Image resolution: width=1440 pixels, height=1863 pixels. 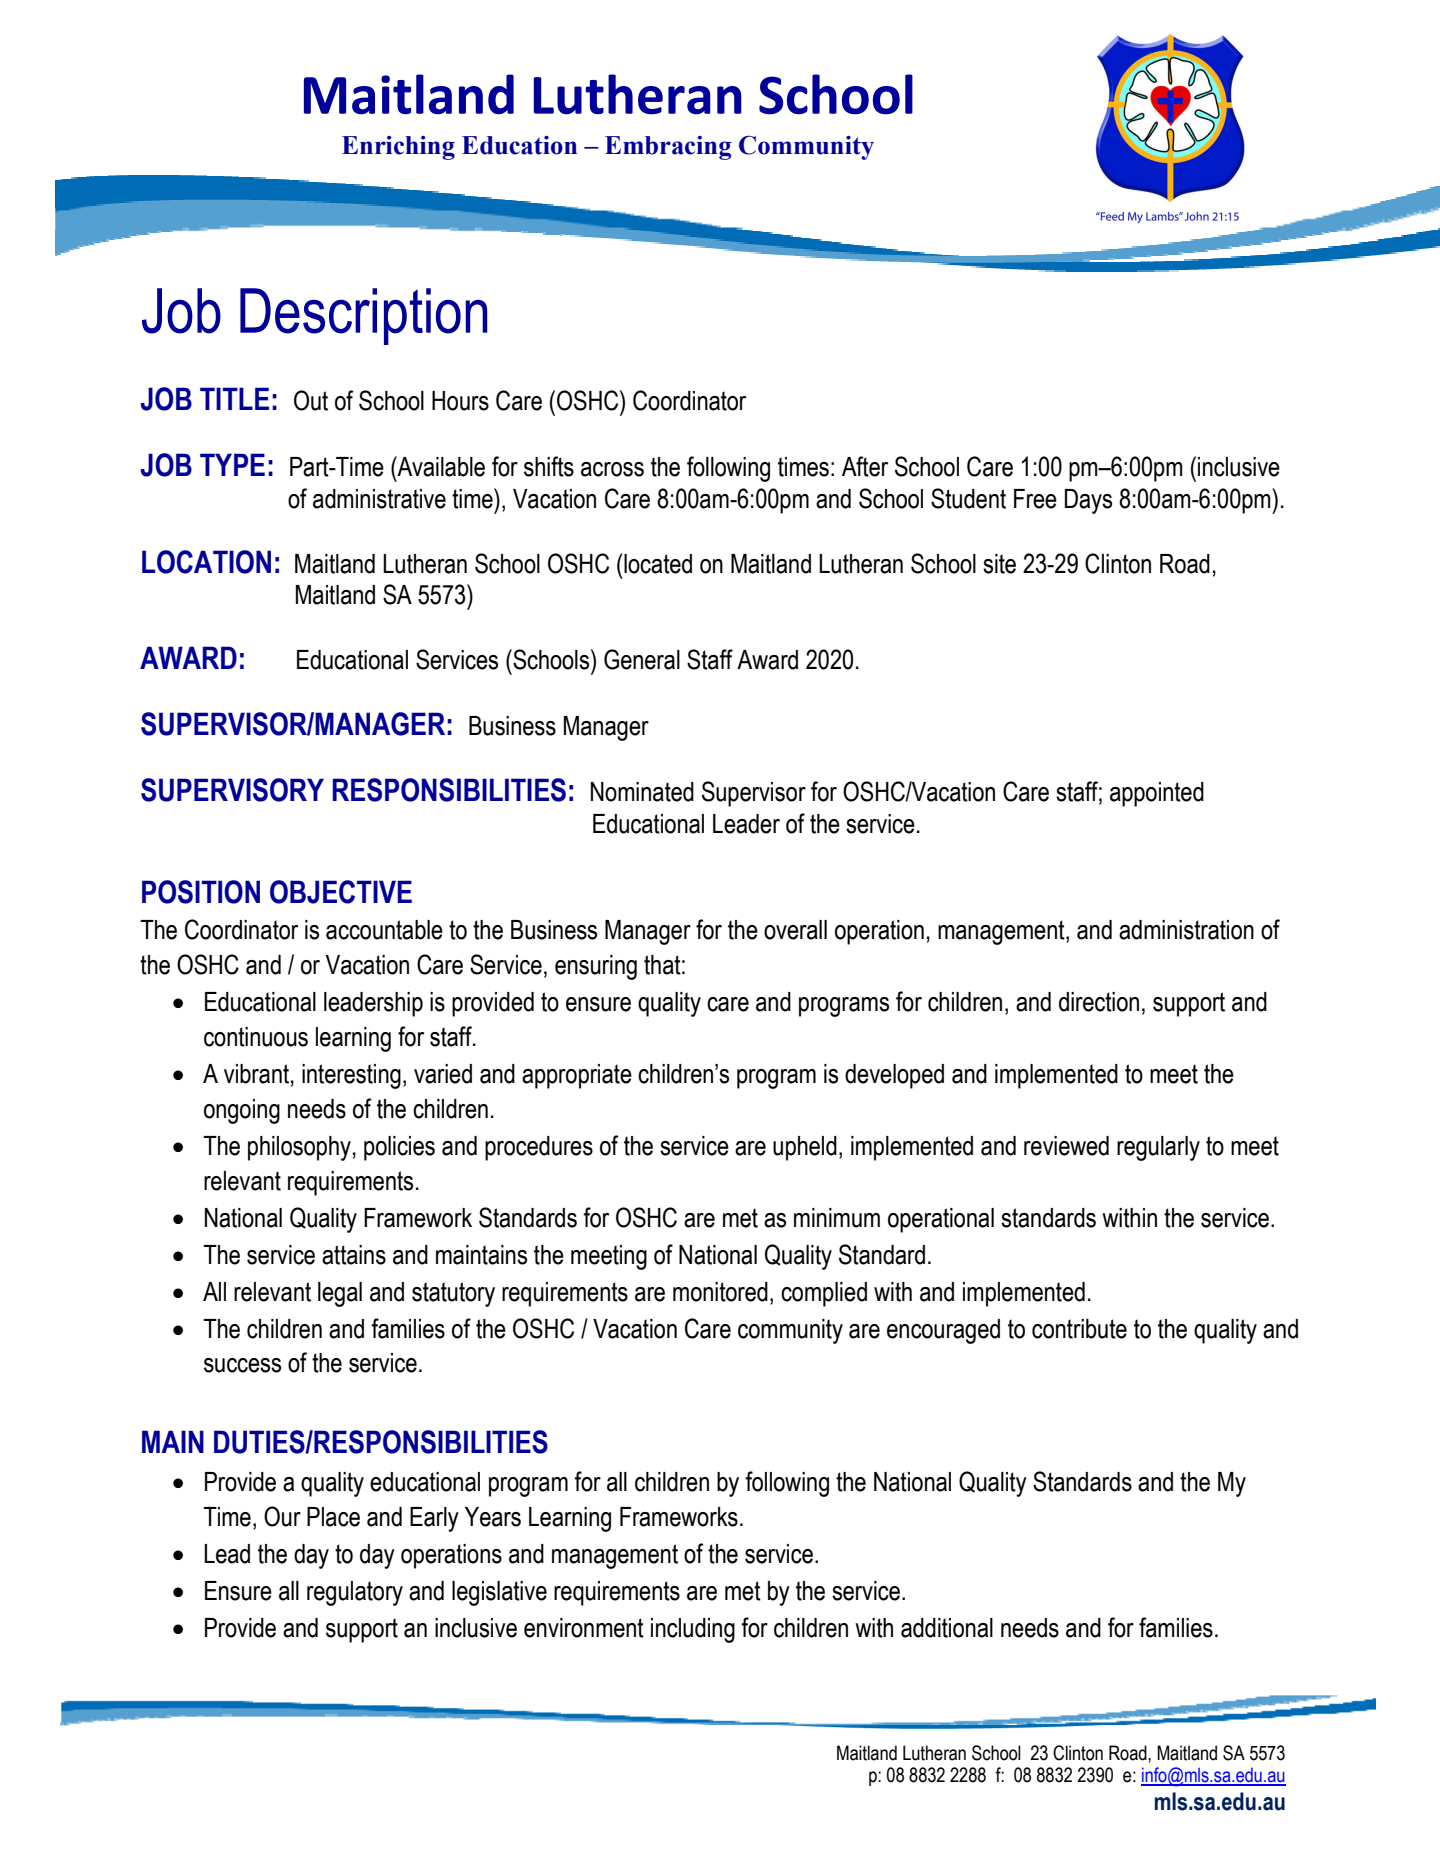 What do you see at coordinates (1035, 499) in the image?
I see `Free` at bounding box center [1035, 499].
